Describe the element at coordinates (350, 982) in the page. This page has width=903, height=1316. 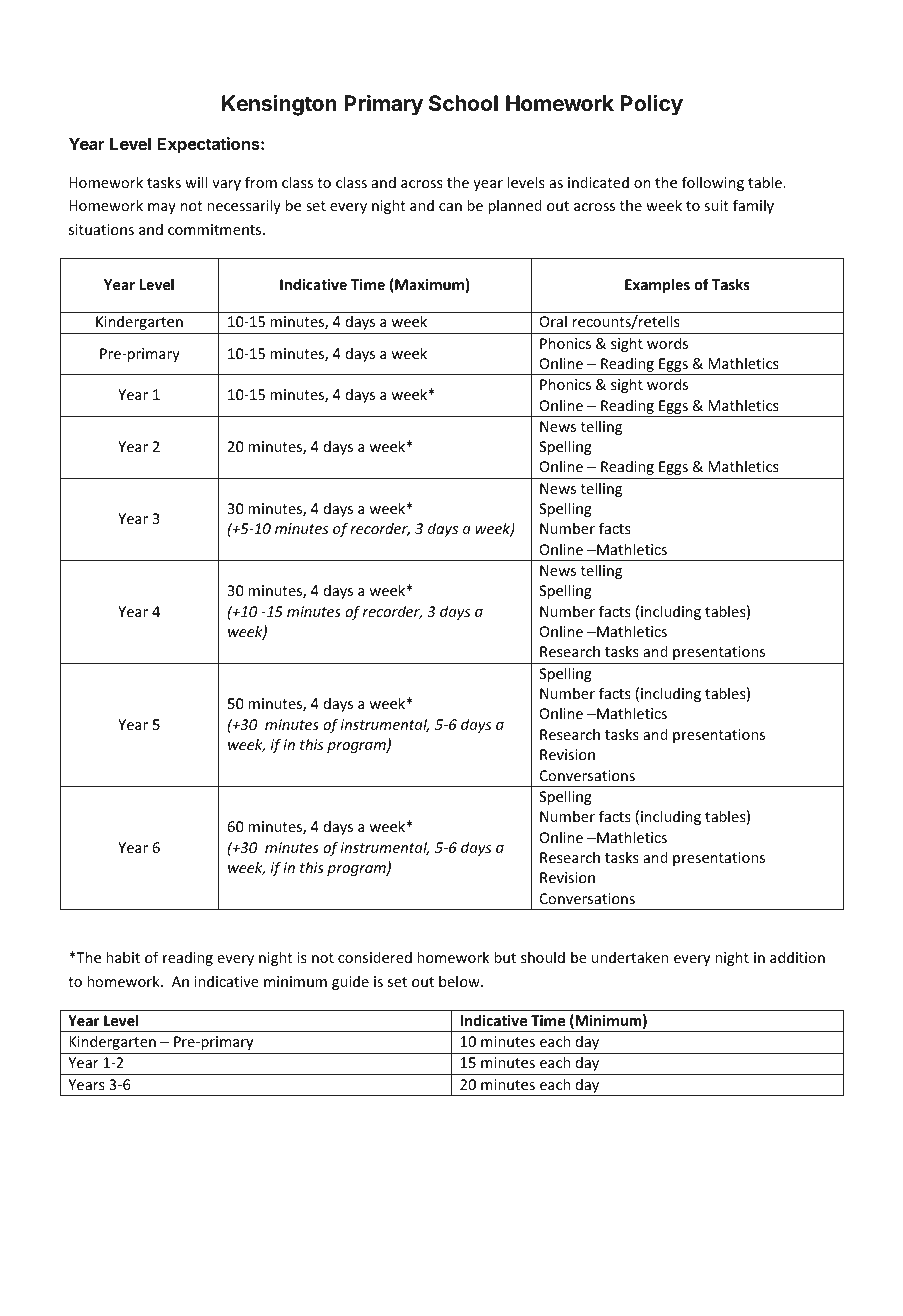
I see `guide` at that location.
